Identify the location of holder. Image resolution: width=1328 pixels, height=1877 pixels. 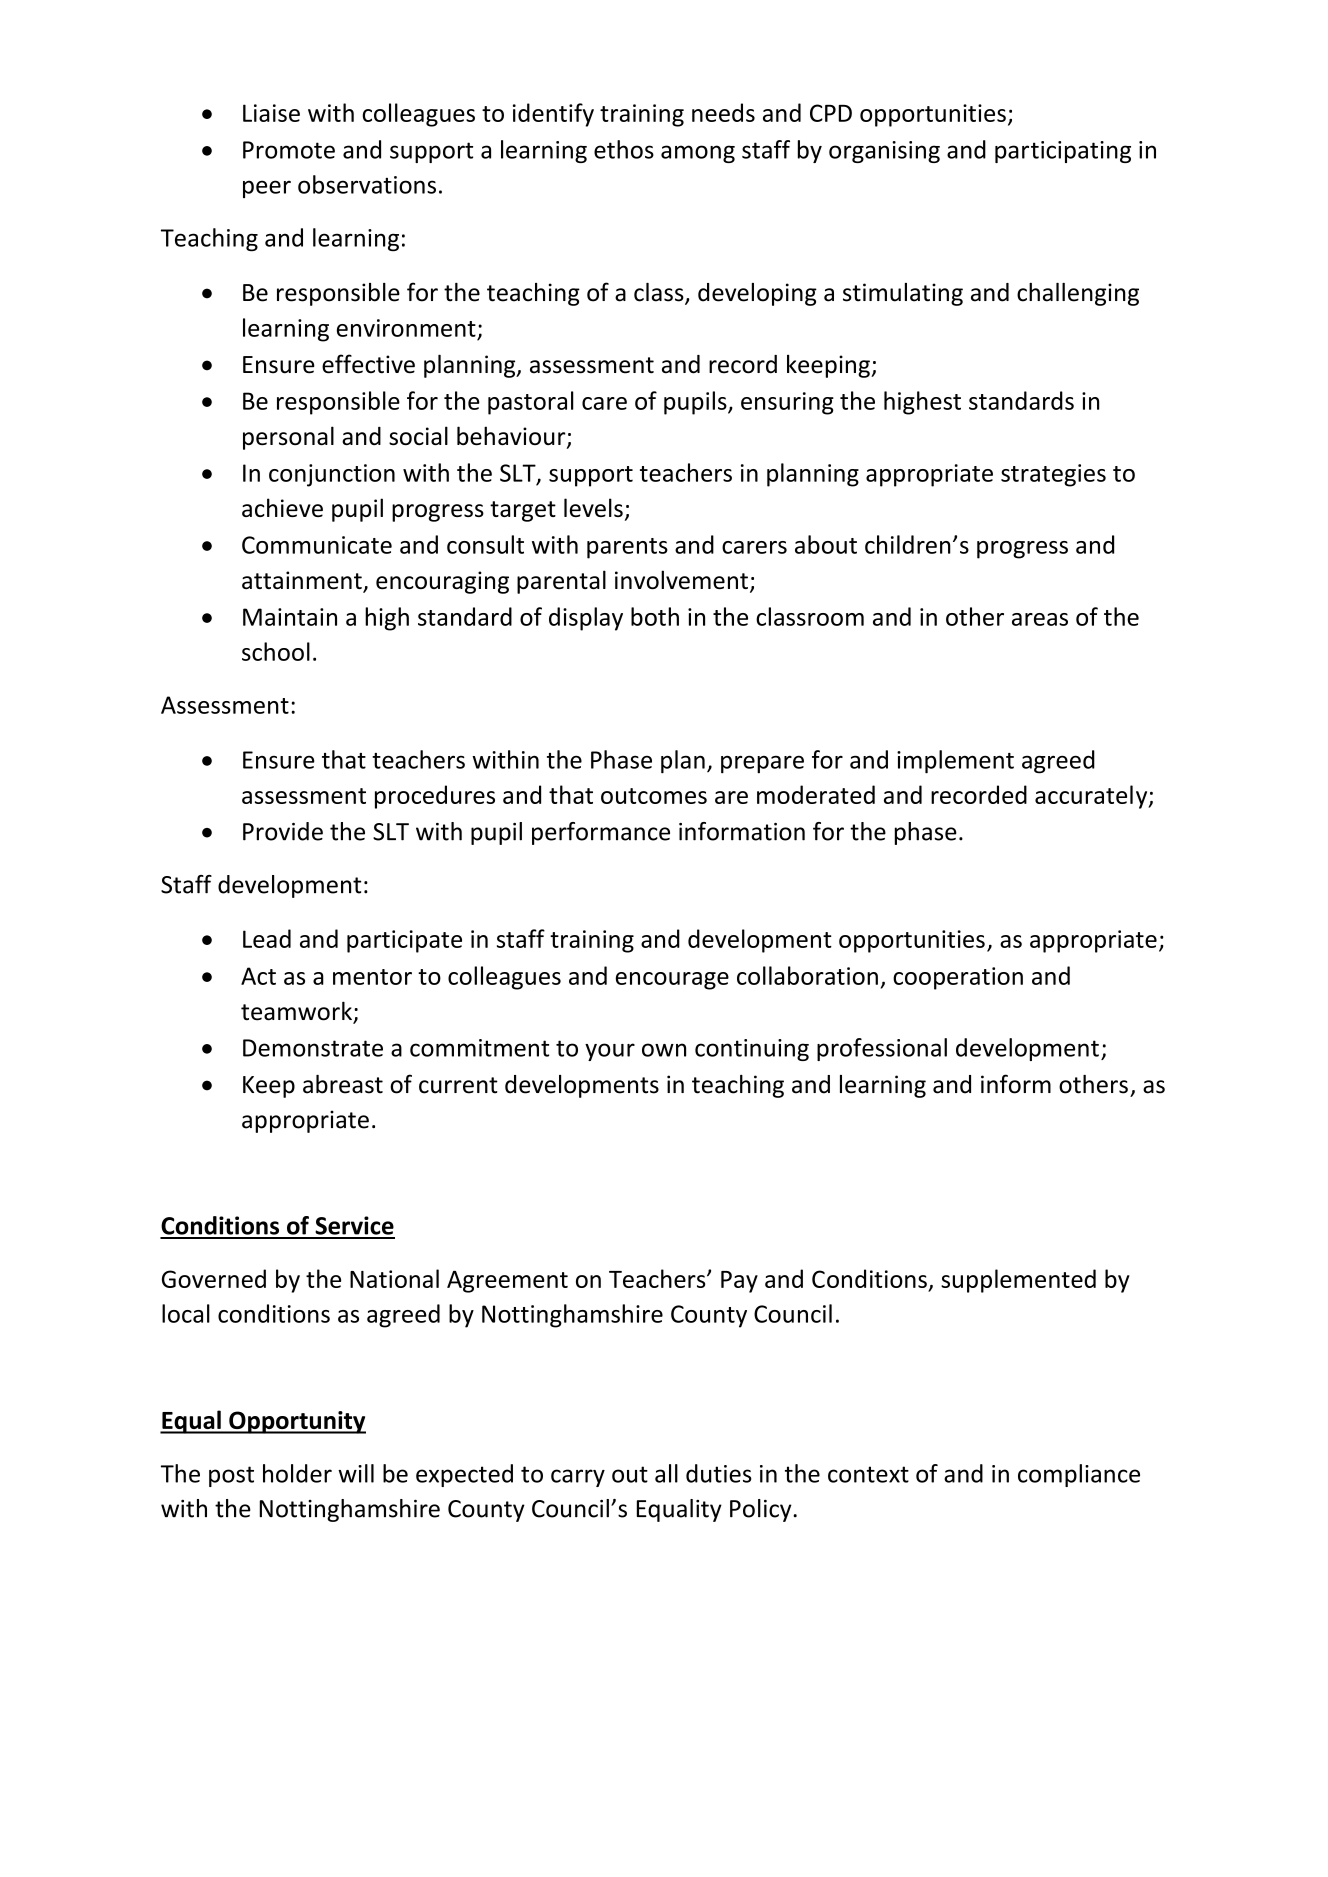
(297, 1473).
